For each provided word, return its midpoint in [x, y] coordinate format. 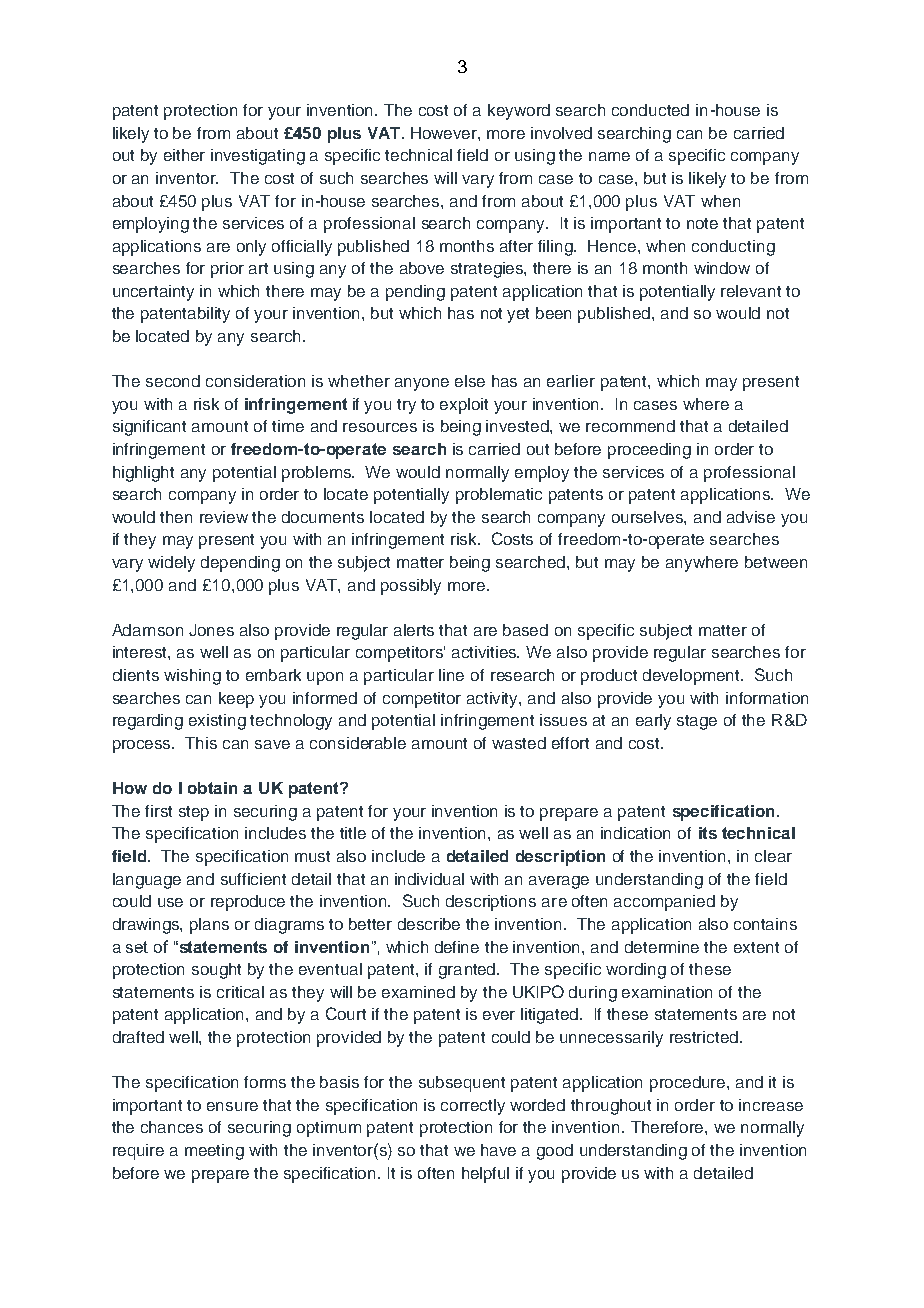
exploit [464, 406]
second [173, 381]
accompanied [664, 903]
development [693, 677]
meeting [214, 1152]
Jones [211, 630]
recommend [630, 426]
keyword [519, 112]
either [184, 155]
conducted [650, 110]
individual [429, 879]
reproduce [248, 903]
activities [485, 652]
